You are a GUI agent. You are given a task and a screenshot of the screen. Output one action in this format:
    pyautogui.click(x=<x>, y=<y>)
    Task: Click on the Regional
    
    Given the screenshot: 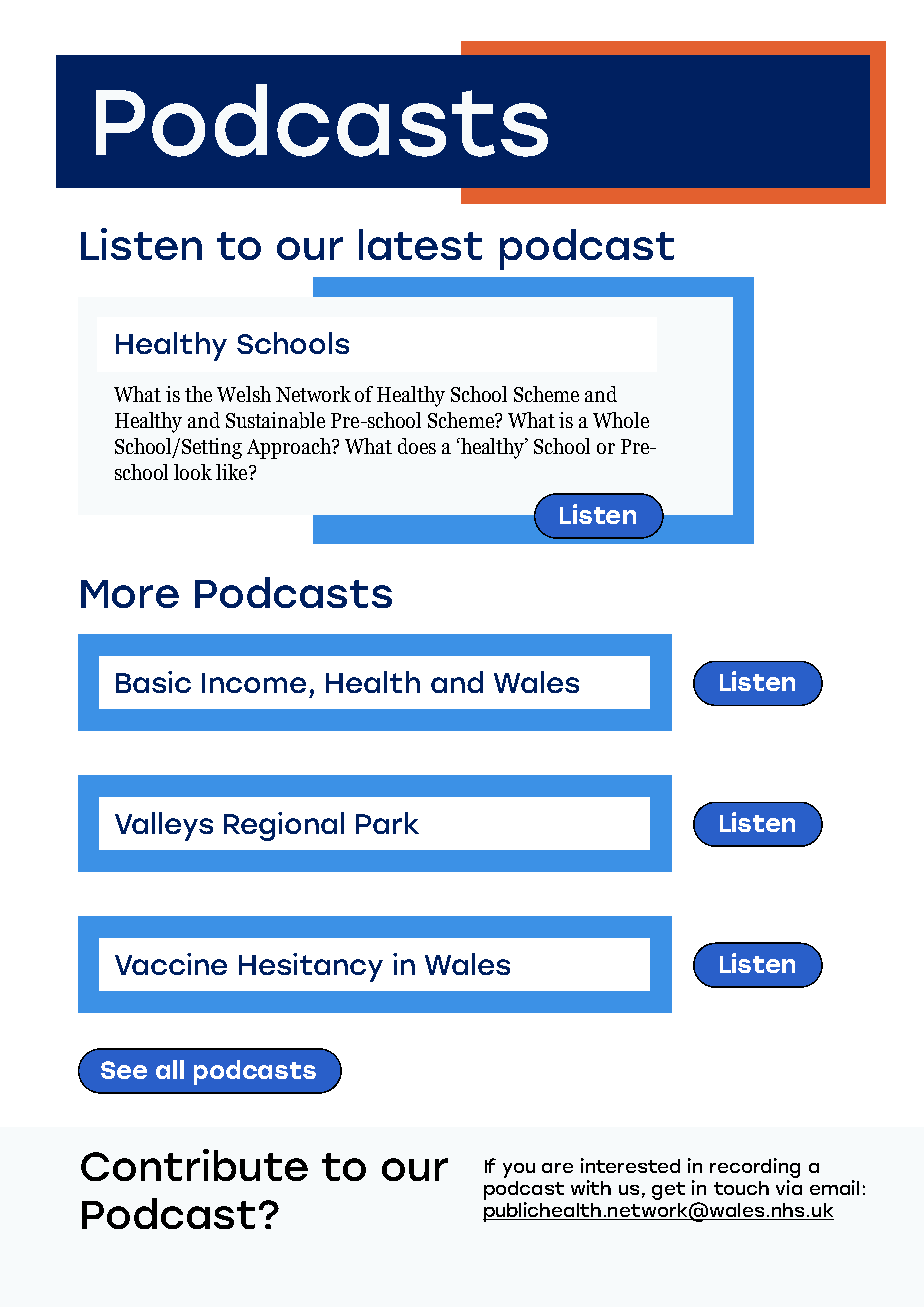 What is the action you would take?
    pyautogui.click(x=284, y=826)
